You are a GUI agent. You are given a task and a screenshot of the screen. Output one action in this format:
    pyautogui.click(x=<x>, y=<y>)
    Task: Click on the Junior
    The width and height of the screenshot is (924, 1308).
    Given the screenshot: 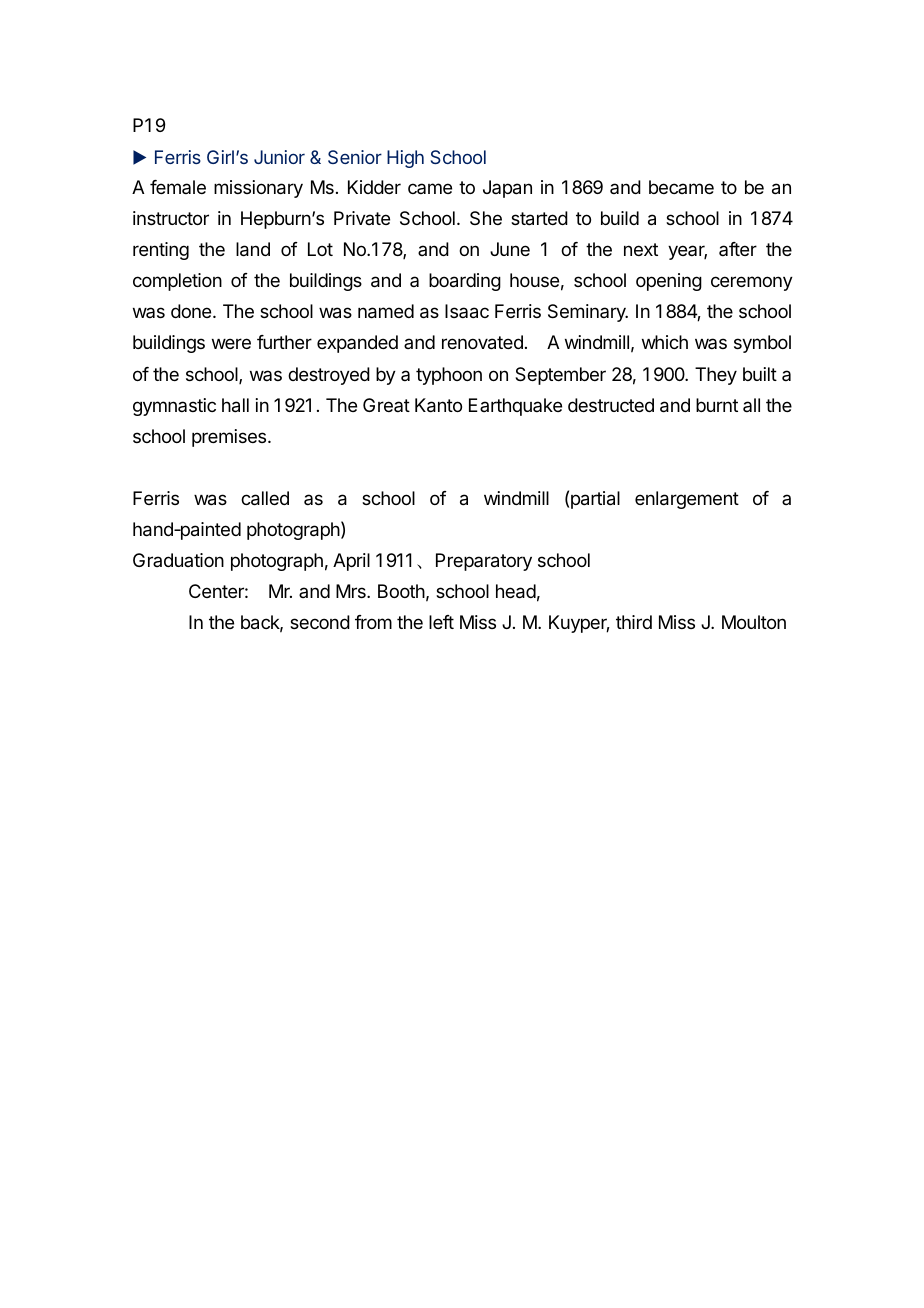 What is the action you would take?
    pyautogui.click(x=279, y=157)
